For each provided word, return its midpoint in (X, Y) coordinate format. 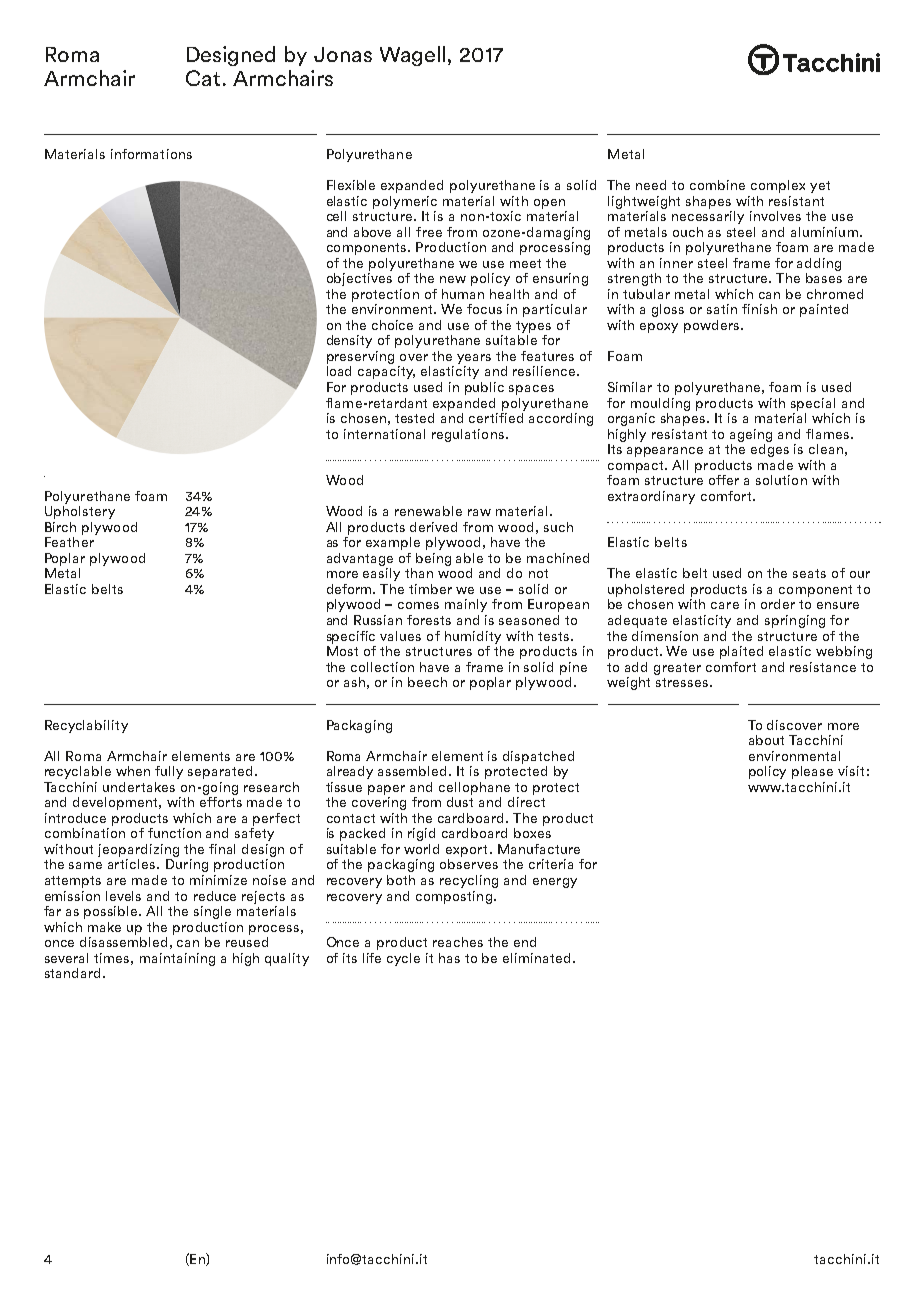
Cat (203, 78)
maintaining (177, 959)
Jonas (343, 54)
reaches (458, 942)
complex (778, 186)
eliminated (536, 958)
